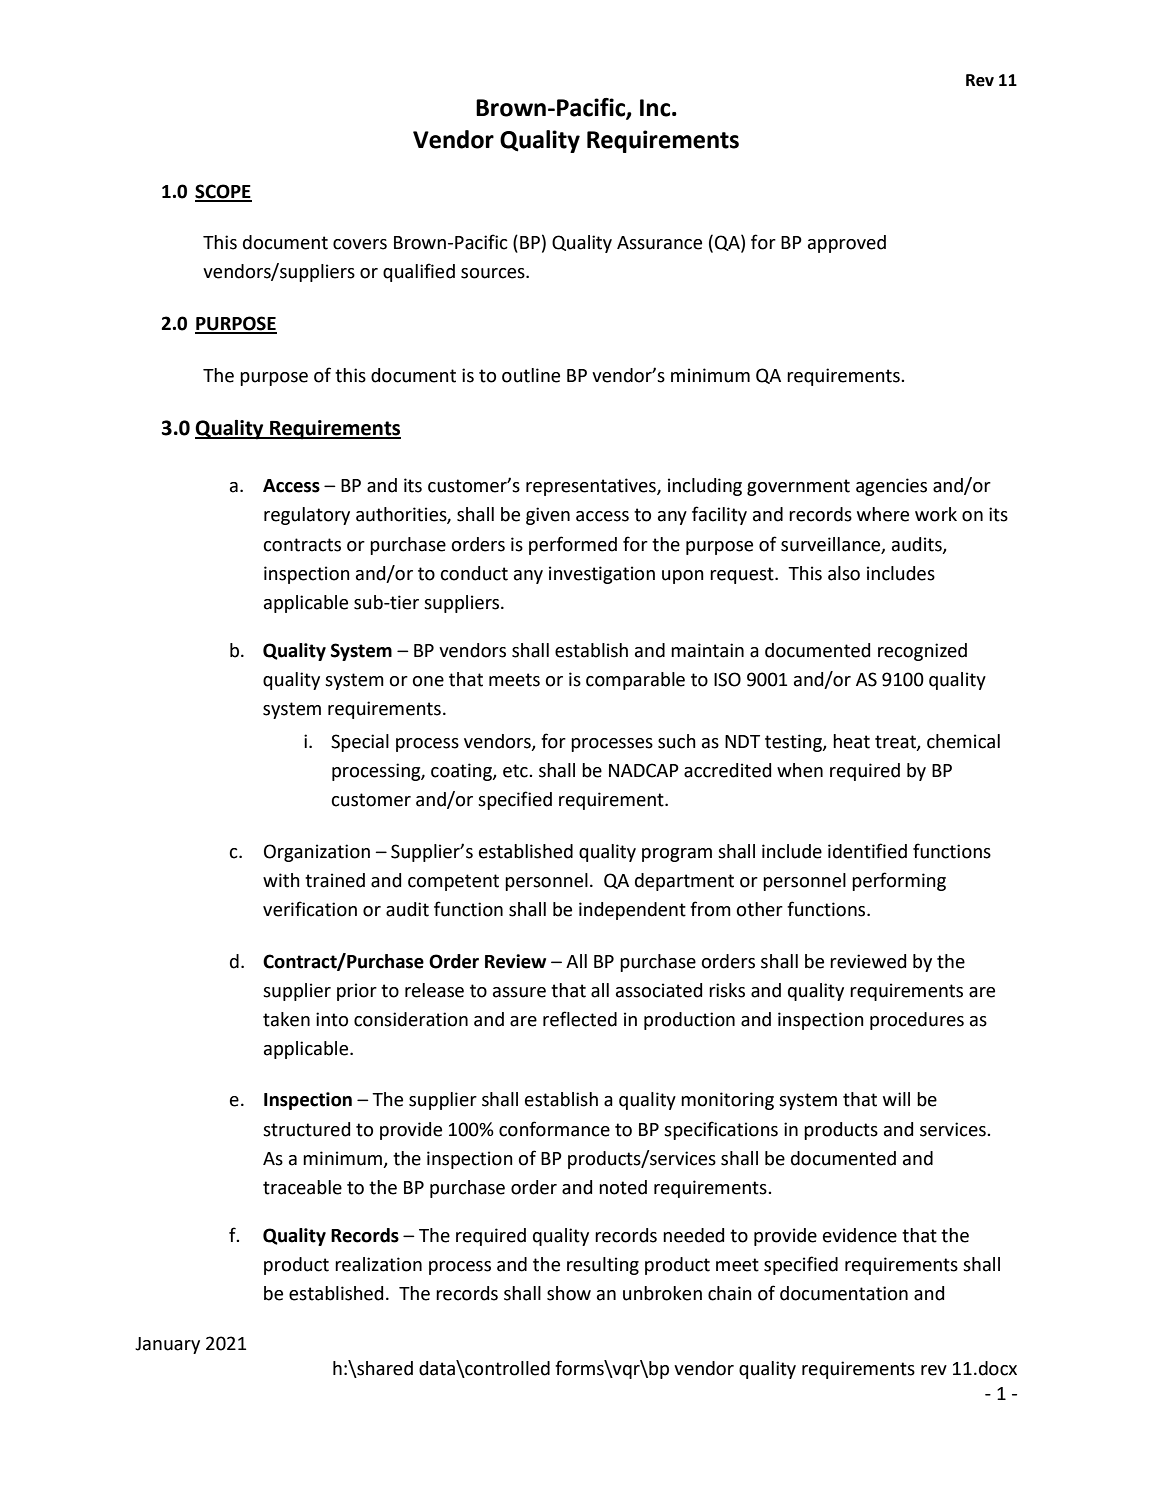 The width and height of the image is (1153, 1492). What do you see at coordinates (167, 1345) in the image?
I see `January` at bounding box center [167, 1345].
